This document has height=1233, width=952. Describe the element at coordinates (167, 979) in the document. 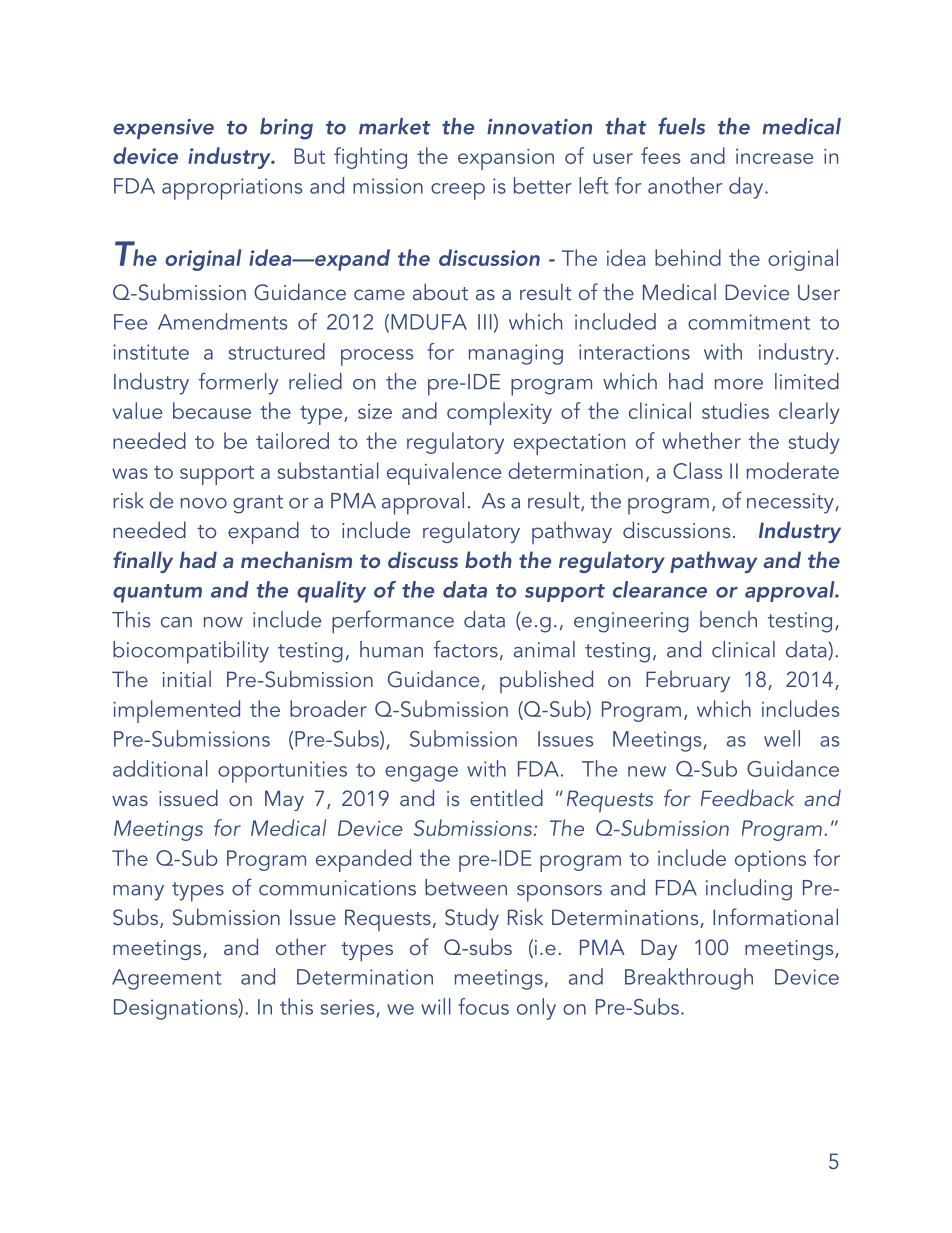

I see `Agreement` at that location.
